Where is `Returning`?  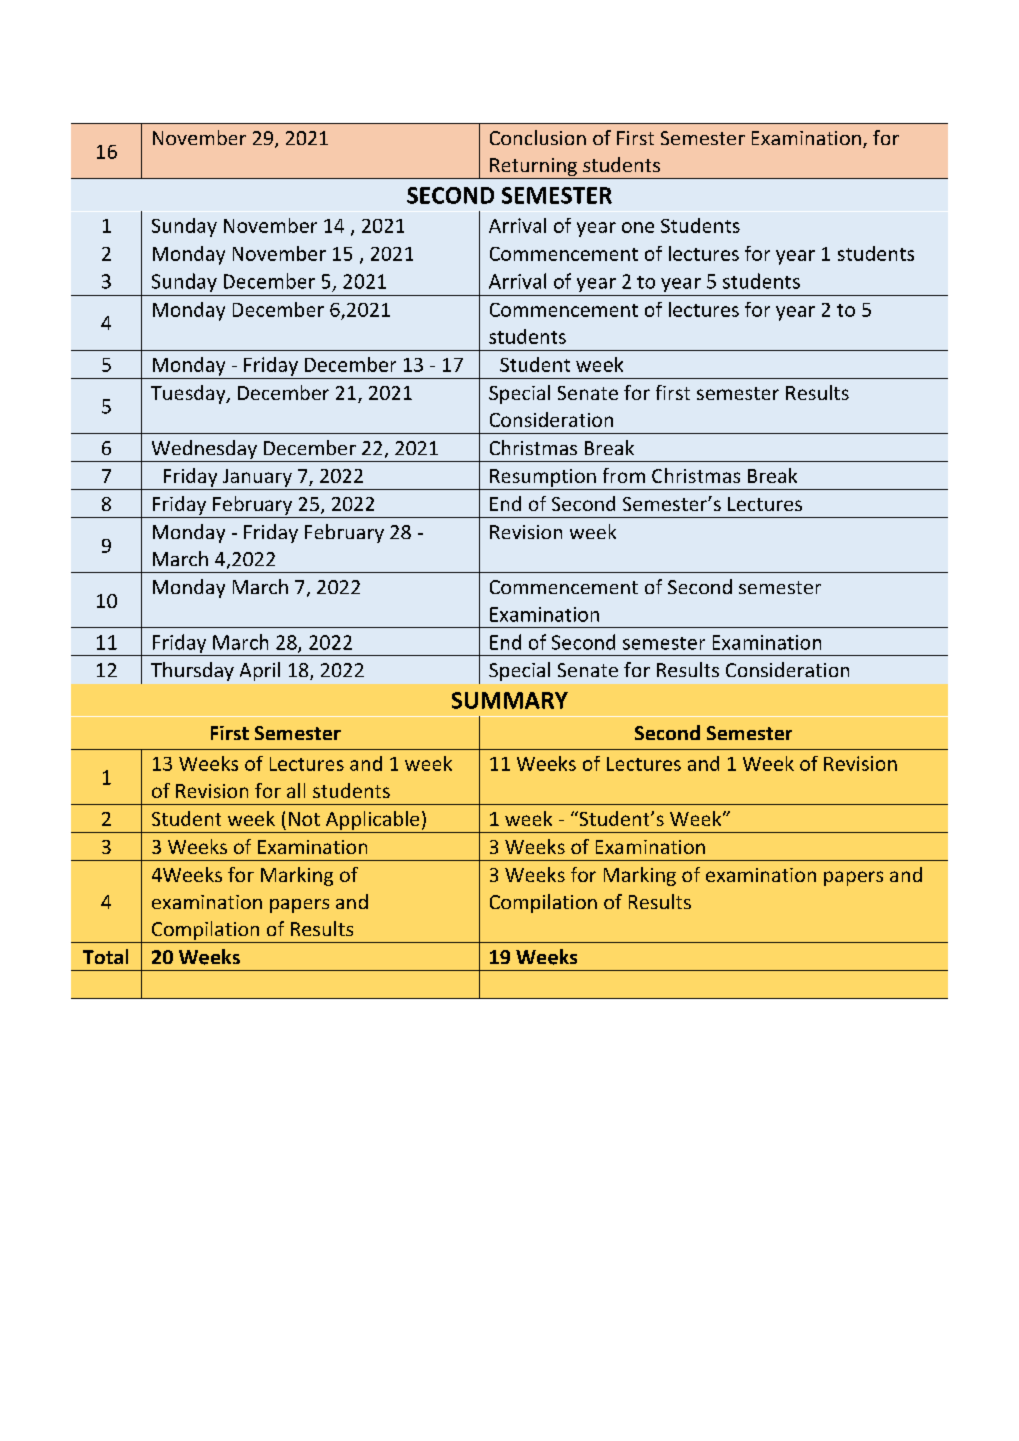
Returning is located at coordinates (533, 168).
